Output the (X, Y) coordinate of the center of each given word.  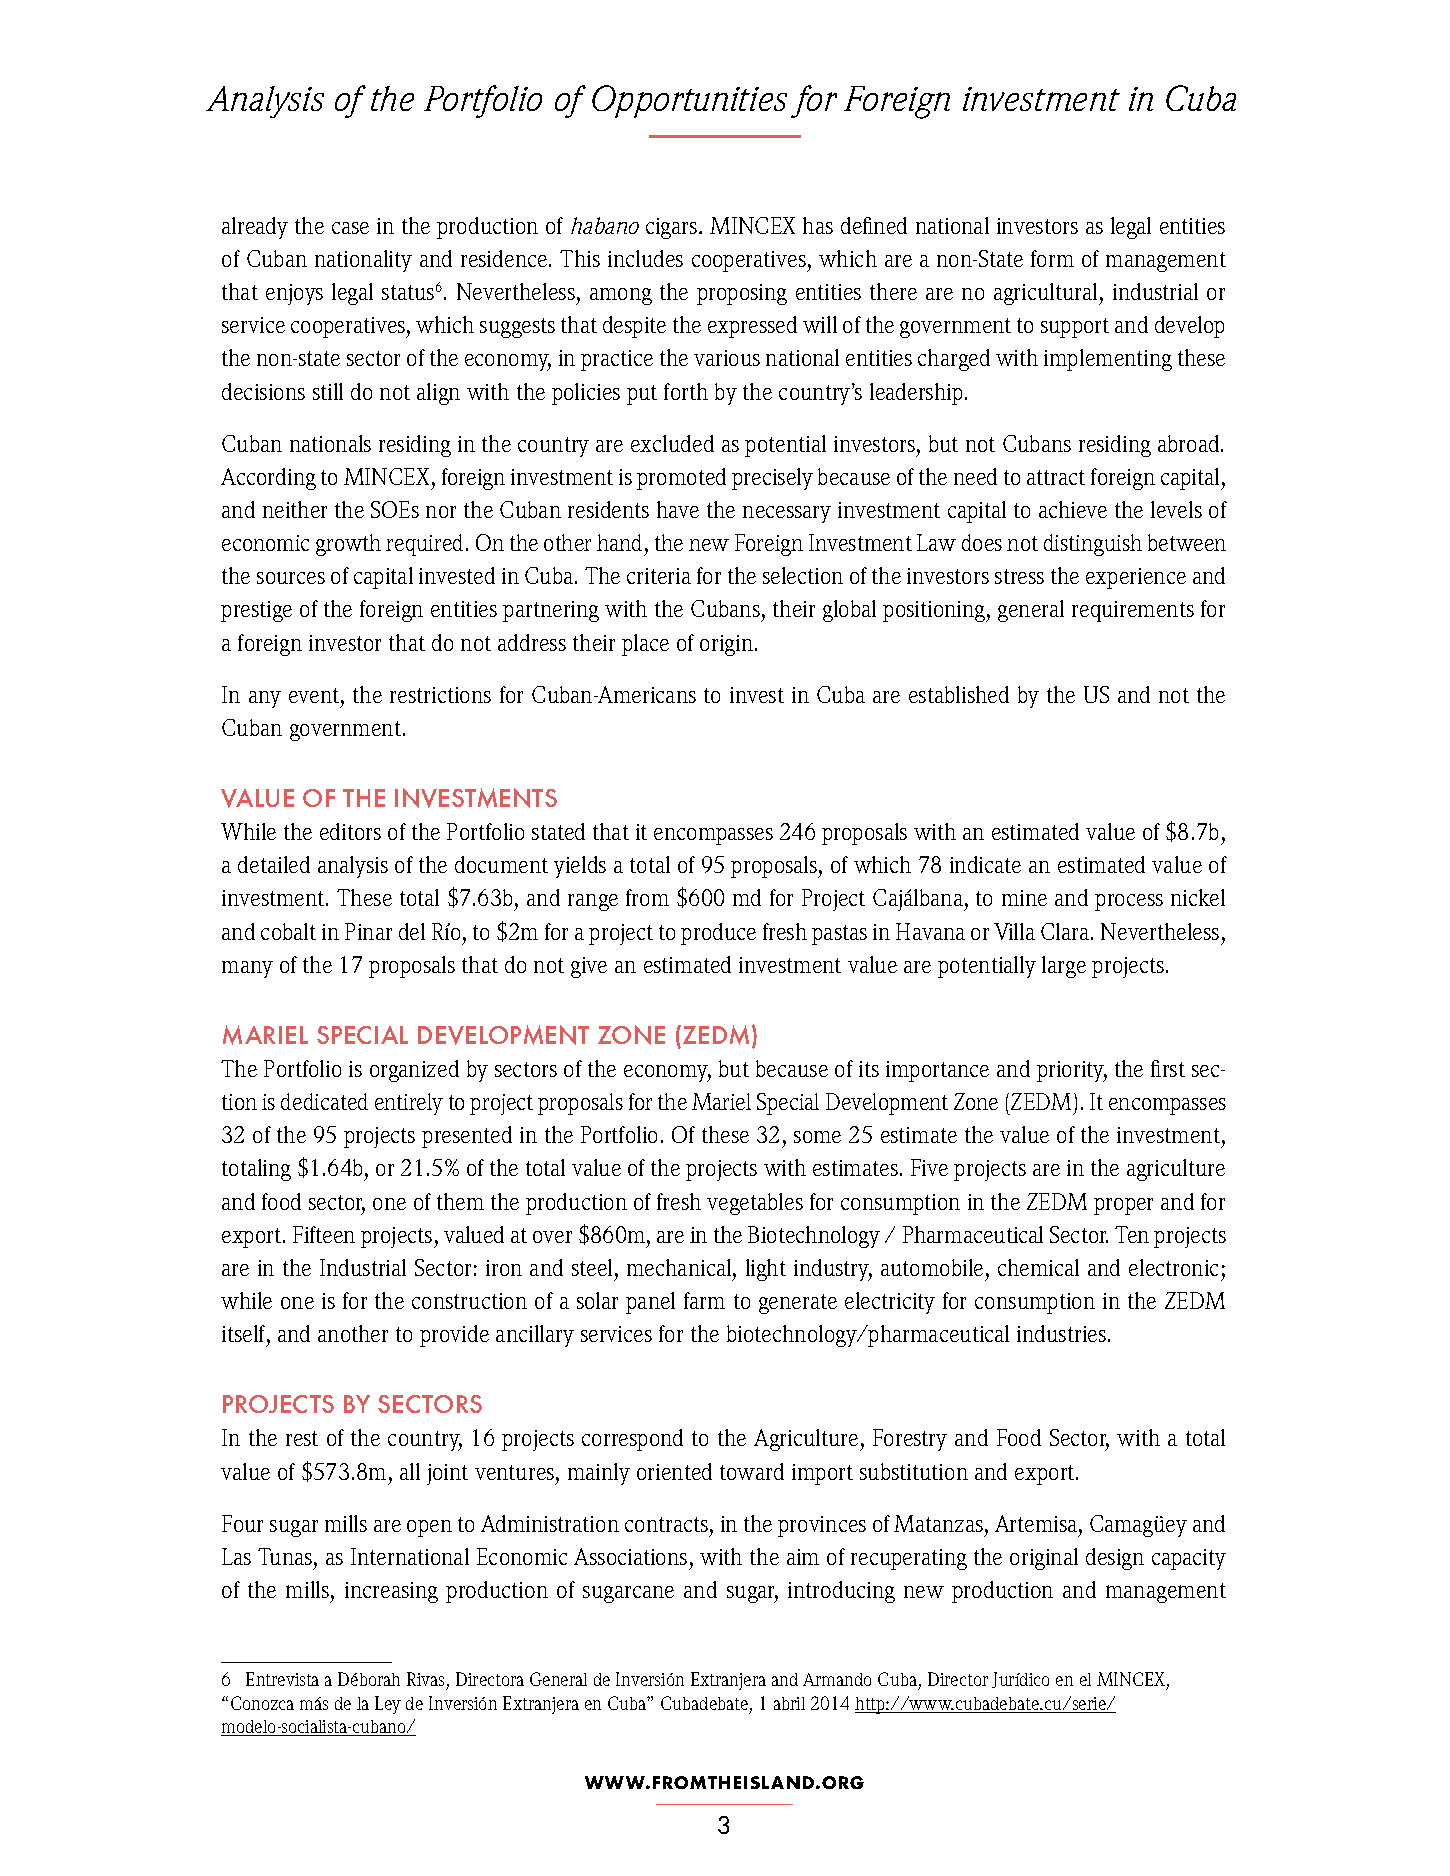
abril (789, 1703)
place (645, 645)
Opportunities (689, 101)
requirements (1133, 611)
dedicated (324, 1101)
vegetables (755, 1204)
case (350, 228)
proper (1123, 1206)
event (315, 695)
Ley (388, 1705)
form (1052, 258)
